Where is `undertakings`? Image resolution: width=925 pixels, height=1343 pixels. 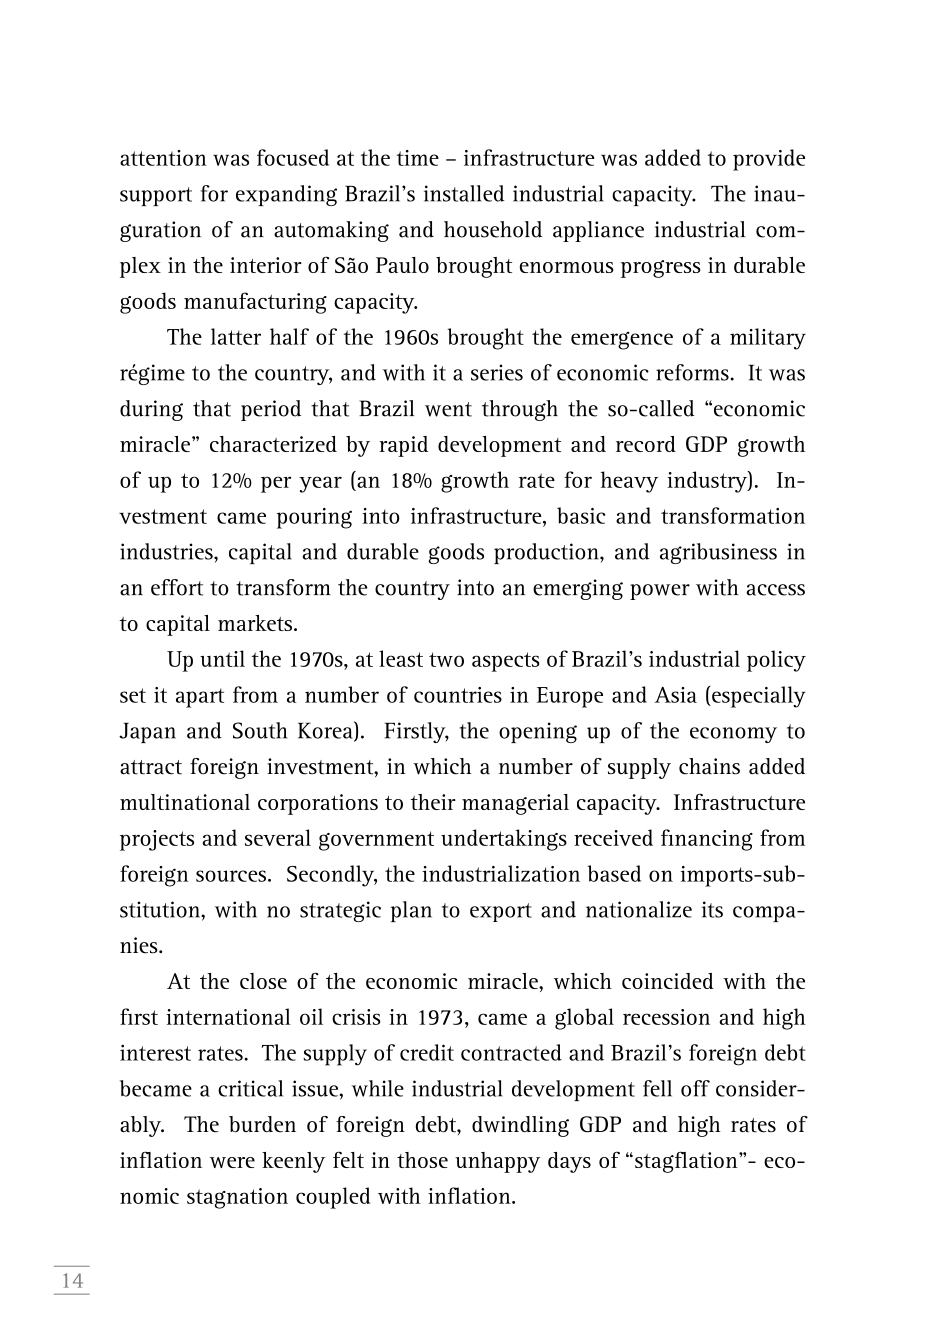
undertakings is located at coordinates (504, 840).
